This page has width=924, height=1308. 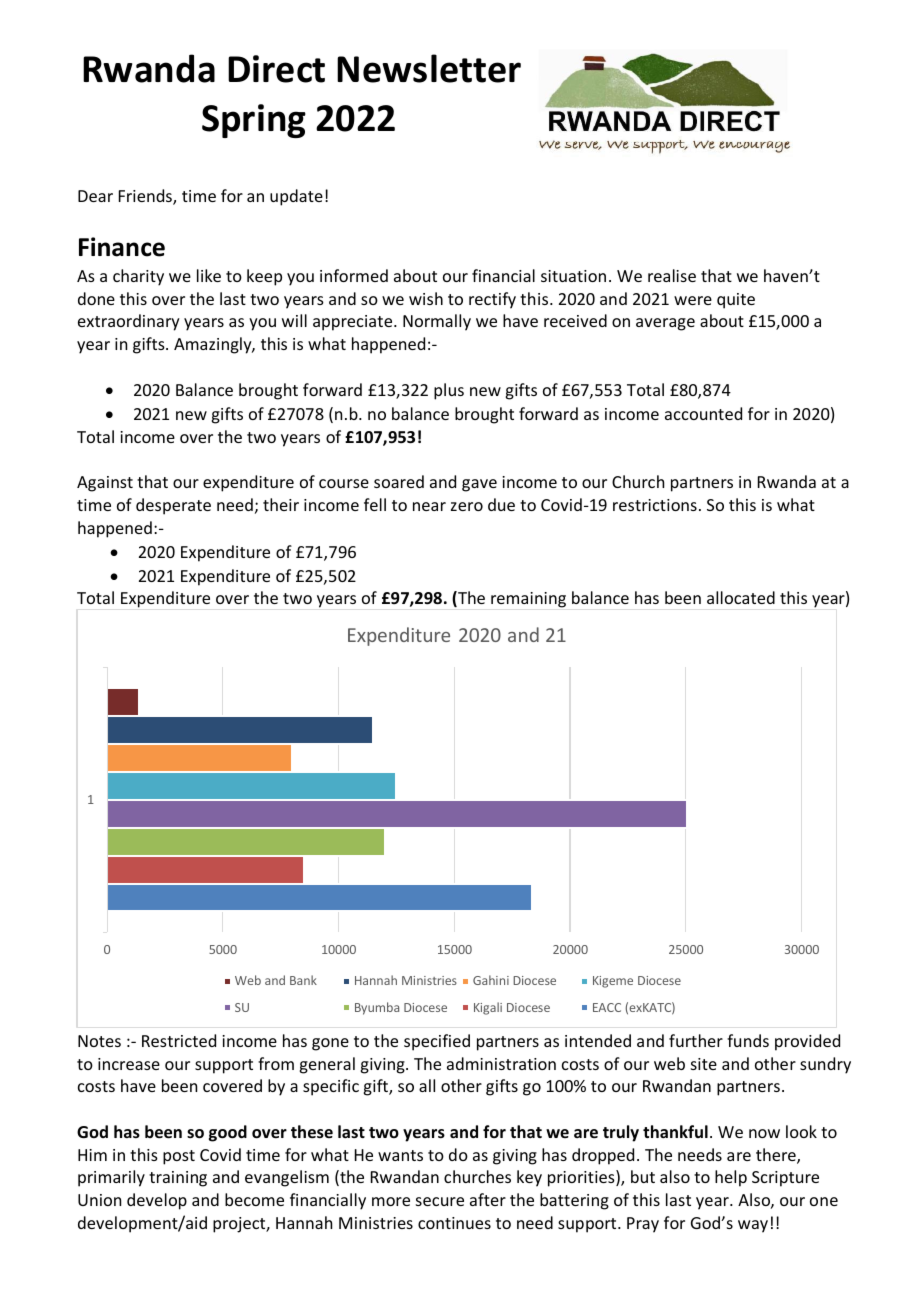 I want to click on realise, so click(x=672, y=275).
